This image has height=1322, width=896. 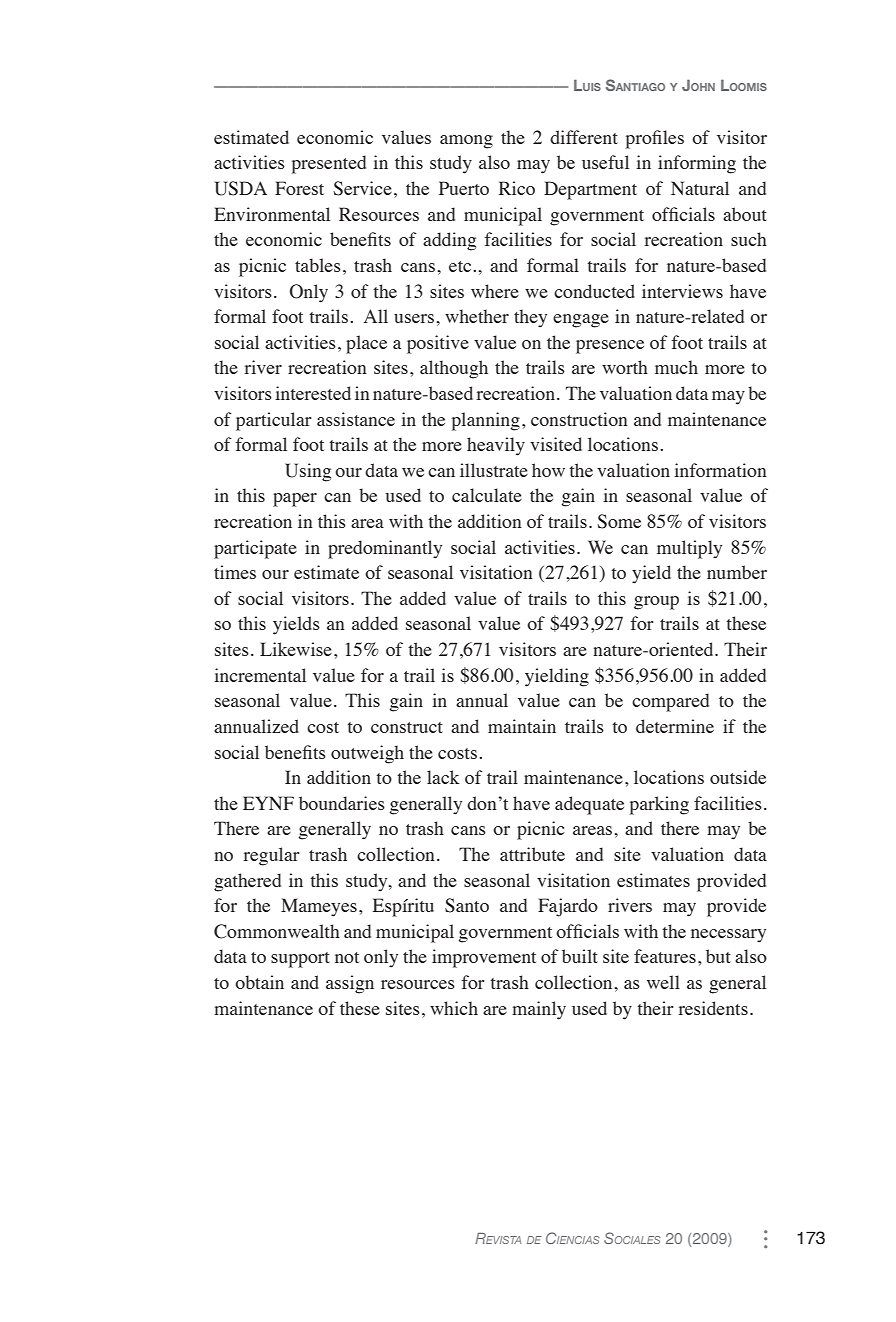 What do you see at coordinates (720, 470) in the image?
I see `information` at bounding box center [720, 470].
